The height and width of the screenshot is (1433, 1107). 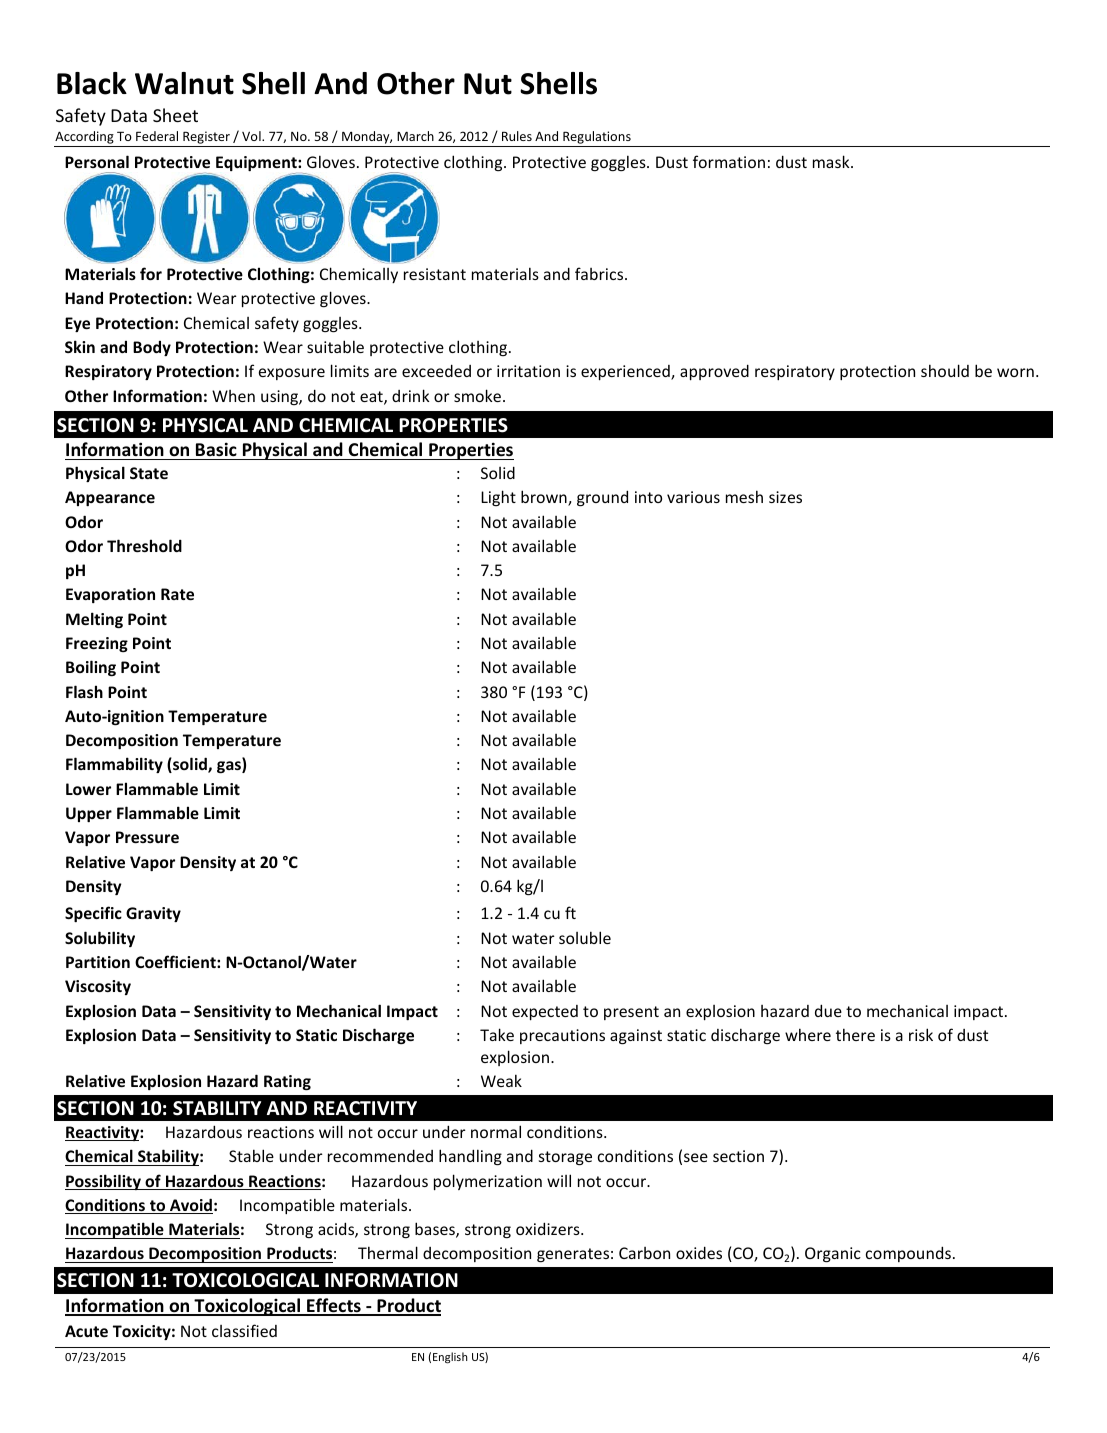 I want to click on Rules, so click(x=517, y=136).
